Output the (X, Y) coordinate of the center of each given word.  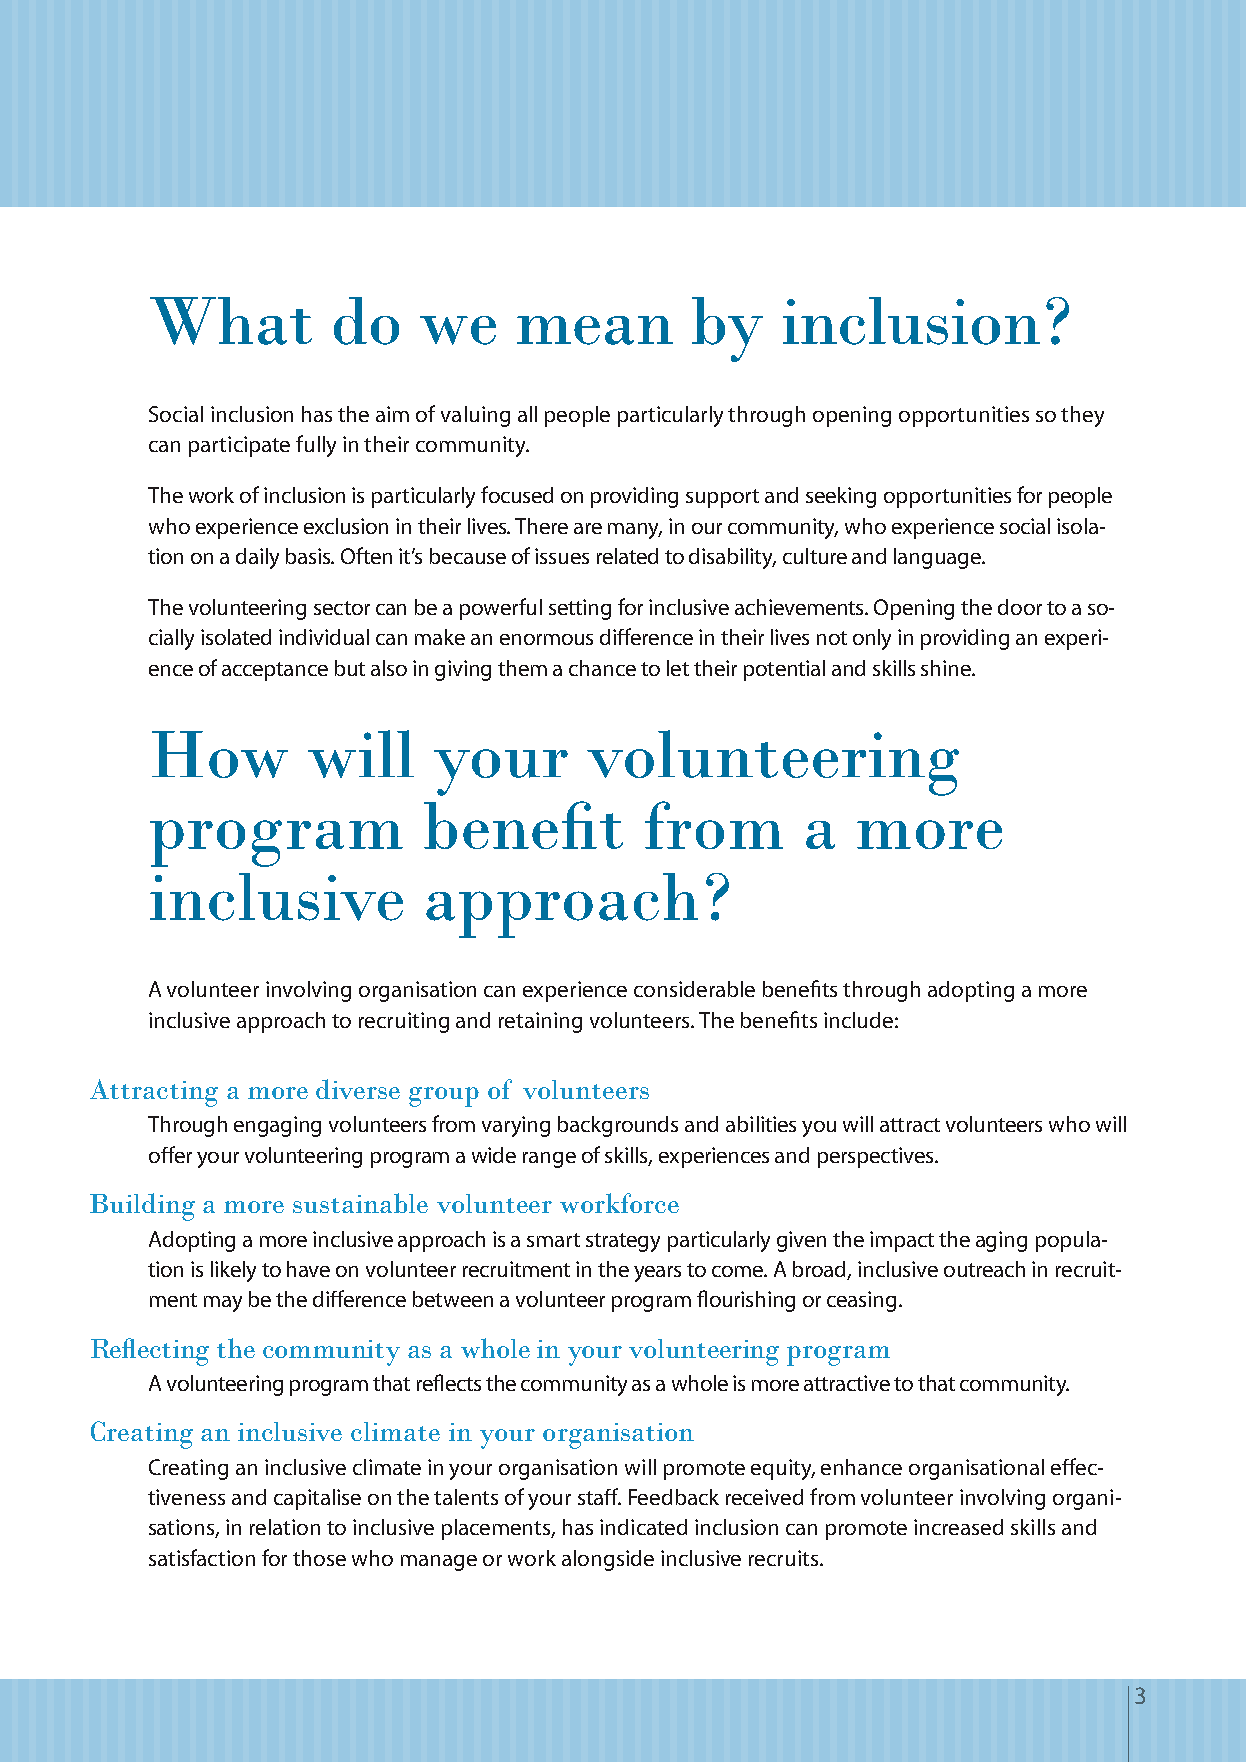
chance (602, 668)
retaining (540, 1022)
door (1020, 607)
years (657, 1274)
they (1082, 416)
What (231, 321)
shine (947, 668)
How (220, 754)
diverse (358, 1089)
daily (257, 558)
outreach (984, 1269)
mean (595, 330)
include (858, 1020)
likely (233, 1271)
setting (580, 609)
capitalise (317, 1499)
